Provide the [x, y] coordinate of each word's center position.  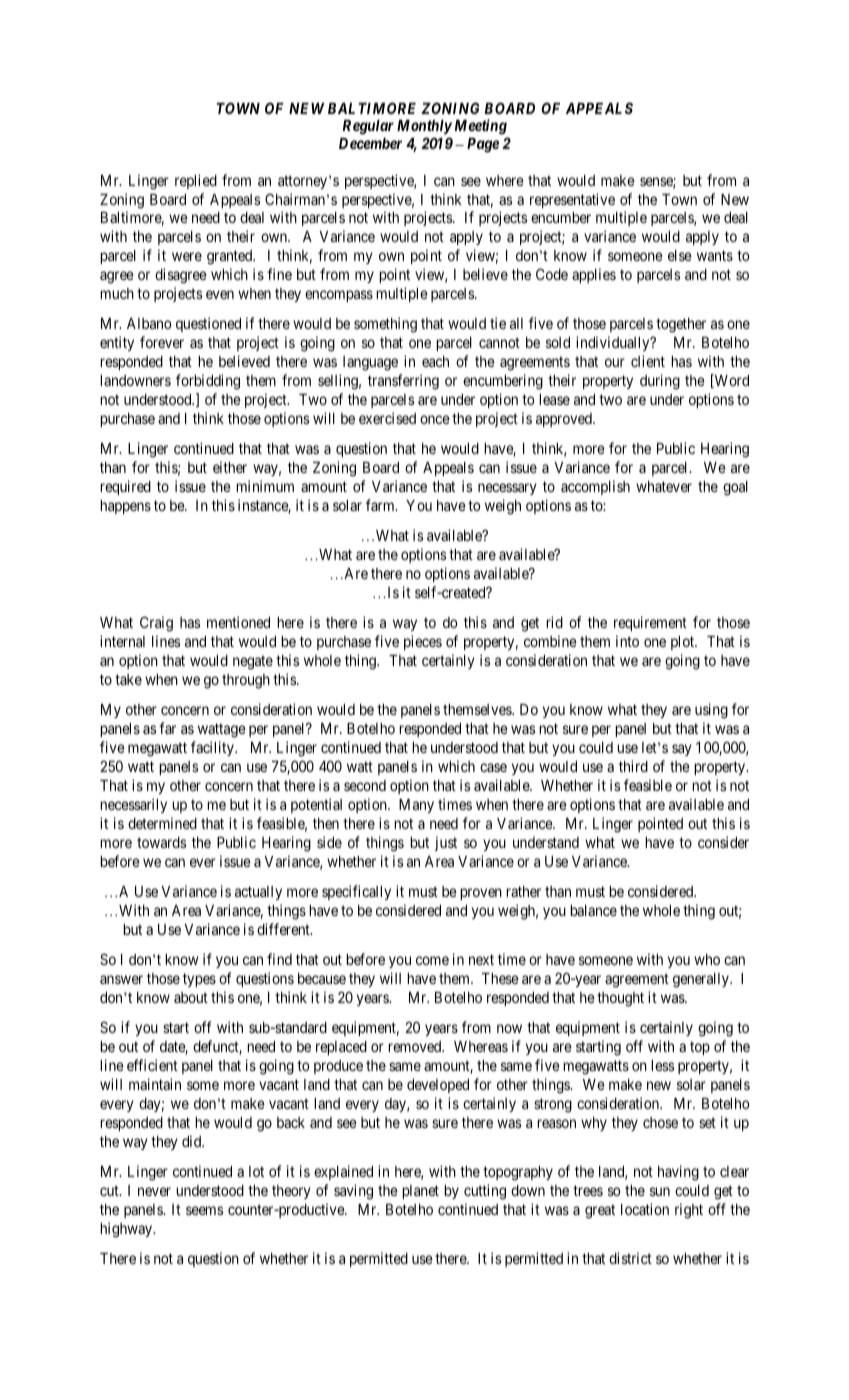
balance [593, 910]
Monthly [424, 127]
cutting [485, 1192]
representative [572, 200]
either [230, 467]
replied [196, 181]
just [446, 843]
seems [204, 1210]
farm [381, 505]
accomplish [595, 487]
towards [161, 842]
